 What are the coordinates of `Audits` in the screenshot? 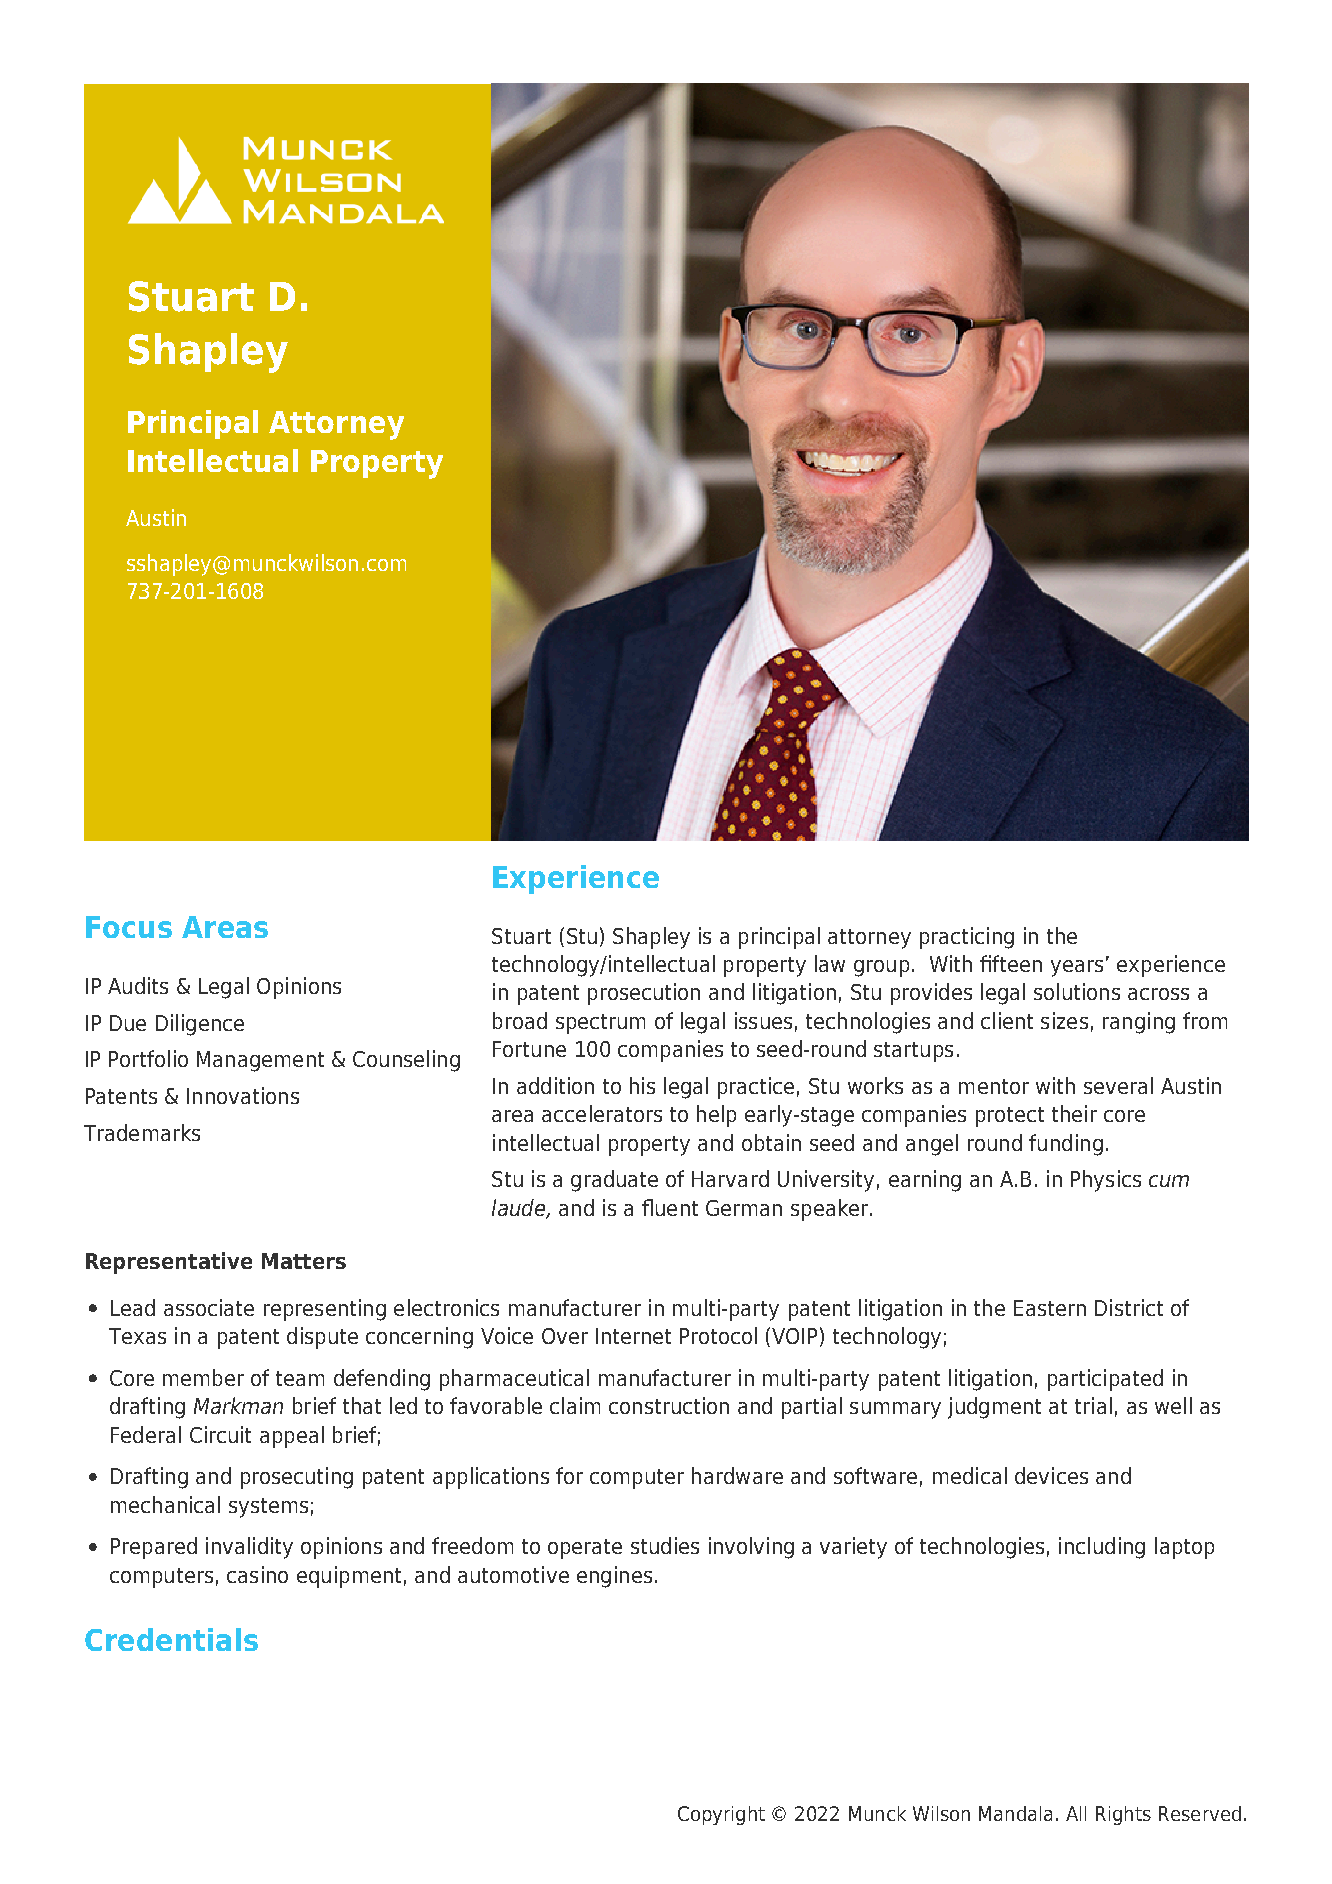 It's located at (138, 985).
